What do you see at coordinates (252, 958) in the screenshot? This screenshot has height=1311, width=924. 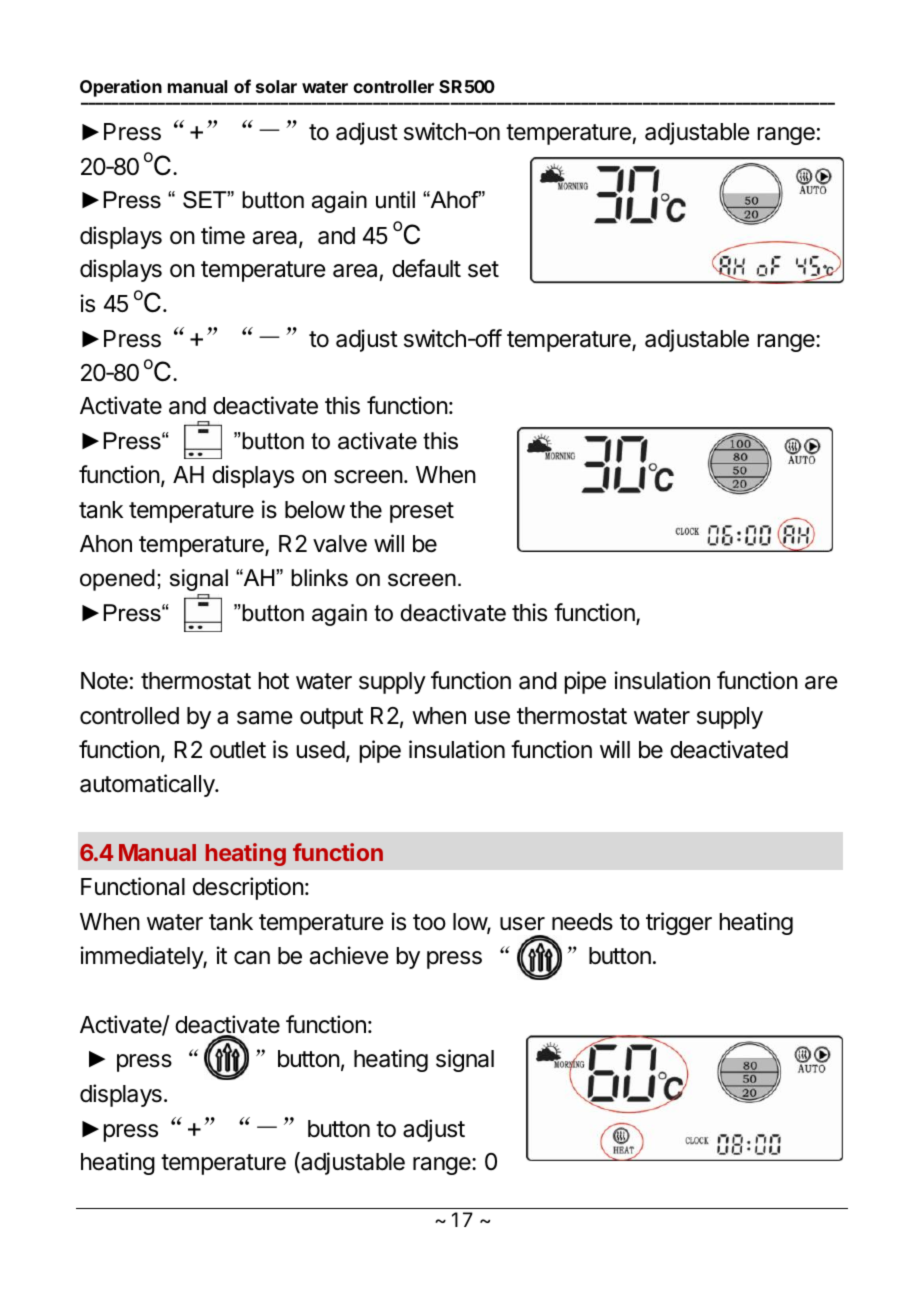 I see `can` at bounding box center [252, 958].
